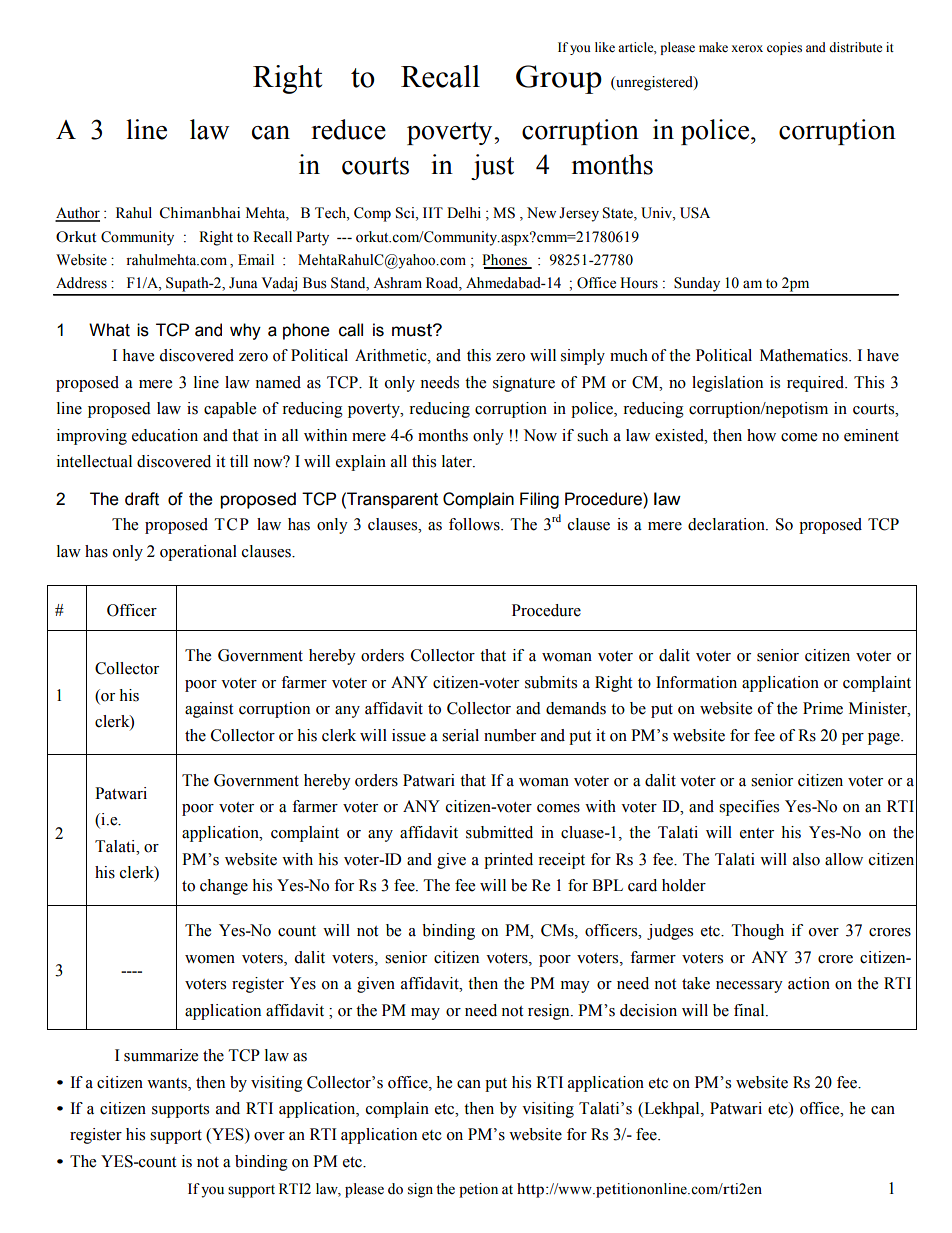  Describe the element at coordinates (460, 735) in the screenshot. I see `serial` at that location.
